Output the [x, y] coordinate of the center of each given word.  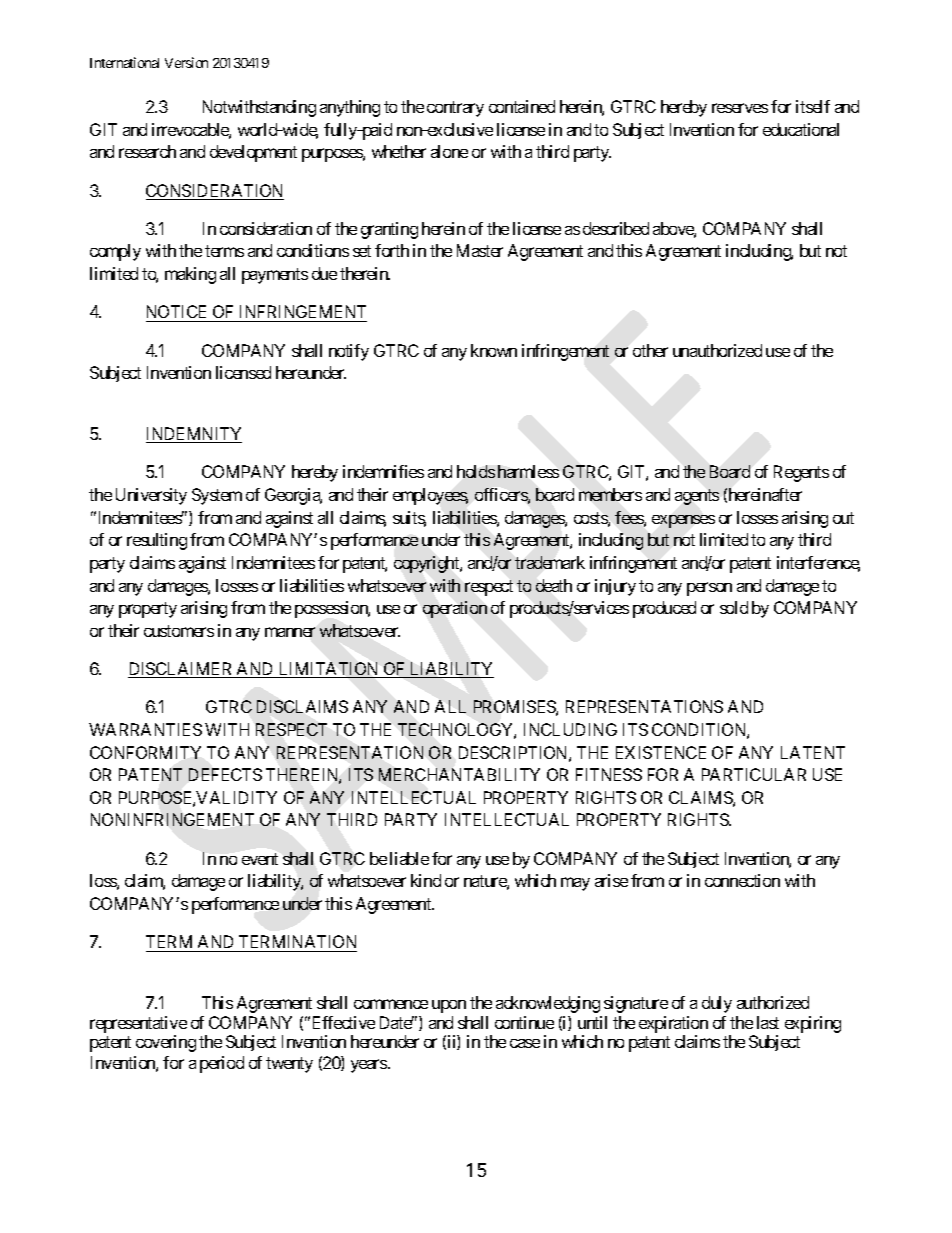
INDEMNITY [194, 435]
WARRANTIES [145, 729]
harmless [528, 471]
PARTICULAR [754, 774]
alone [449, 151]
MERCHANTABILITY [459, 774]
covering [166, 1043]
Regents [801, 473]
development [253, 153]
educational [801, 129]
